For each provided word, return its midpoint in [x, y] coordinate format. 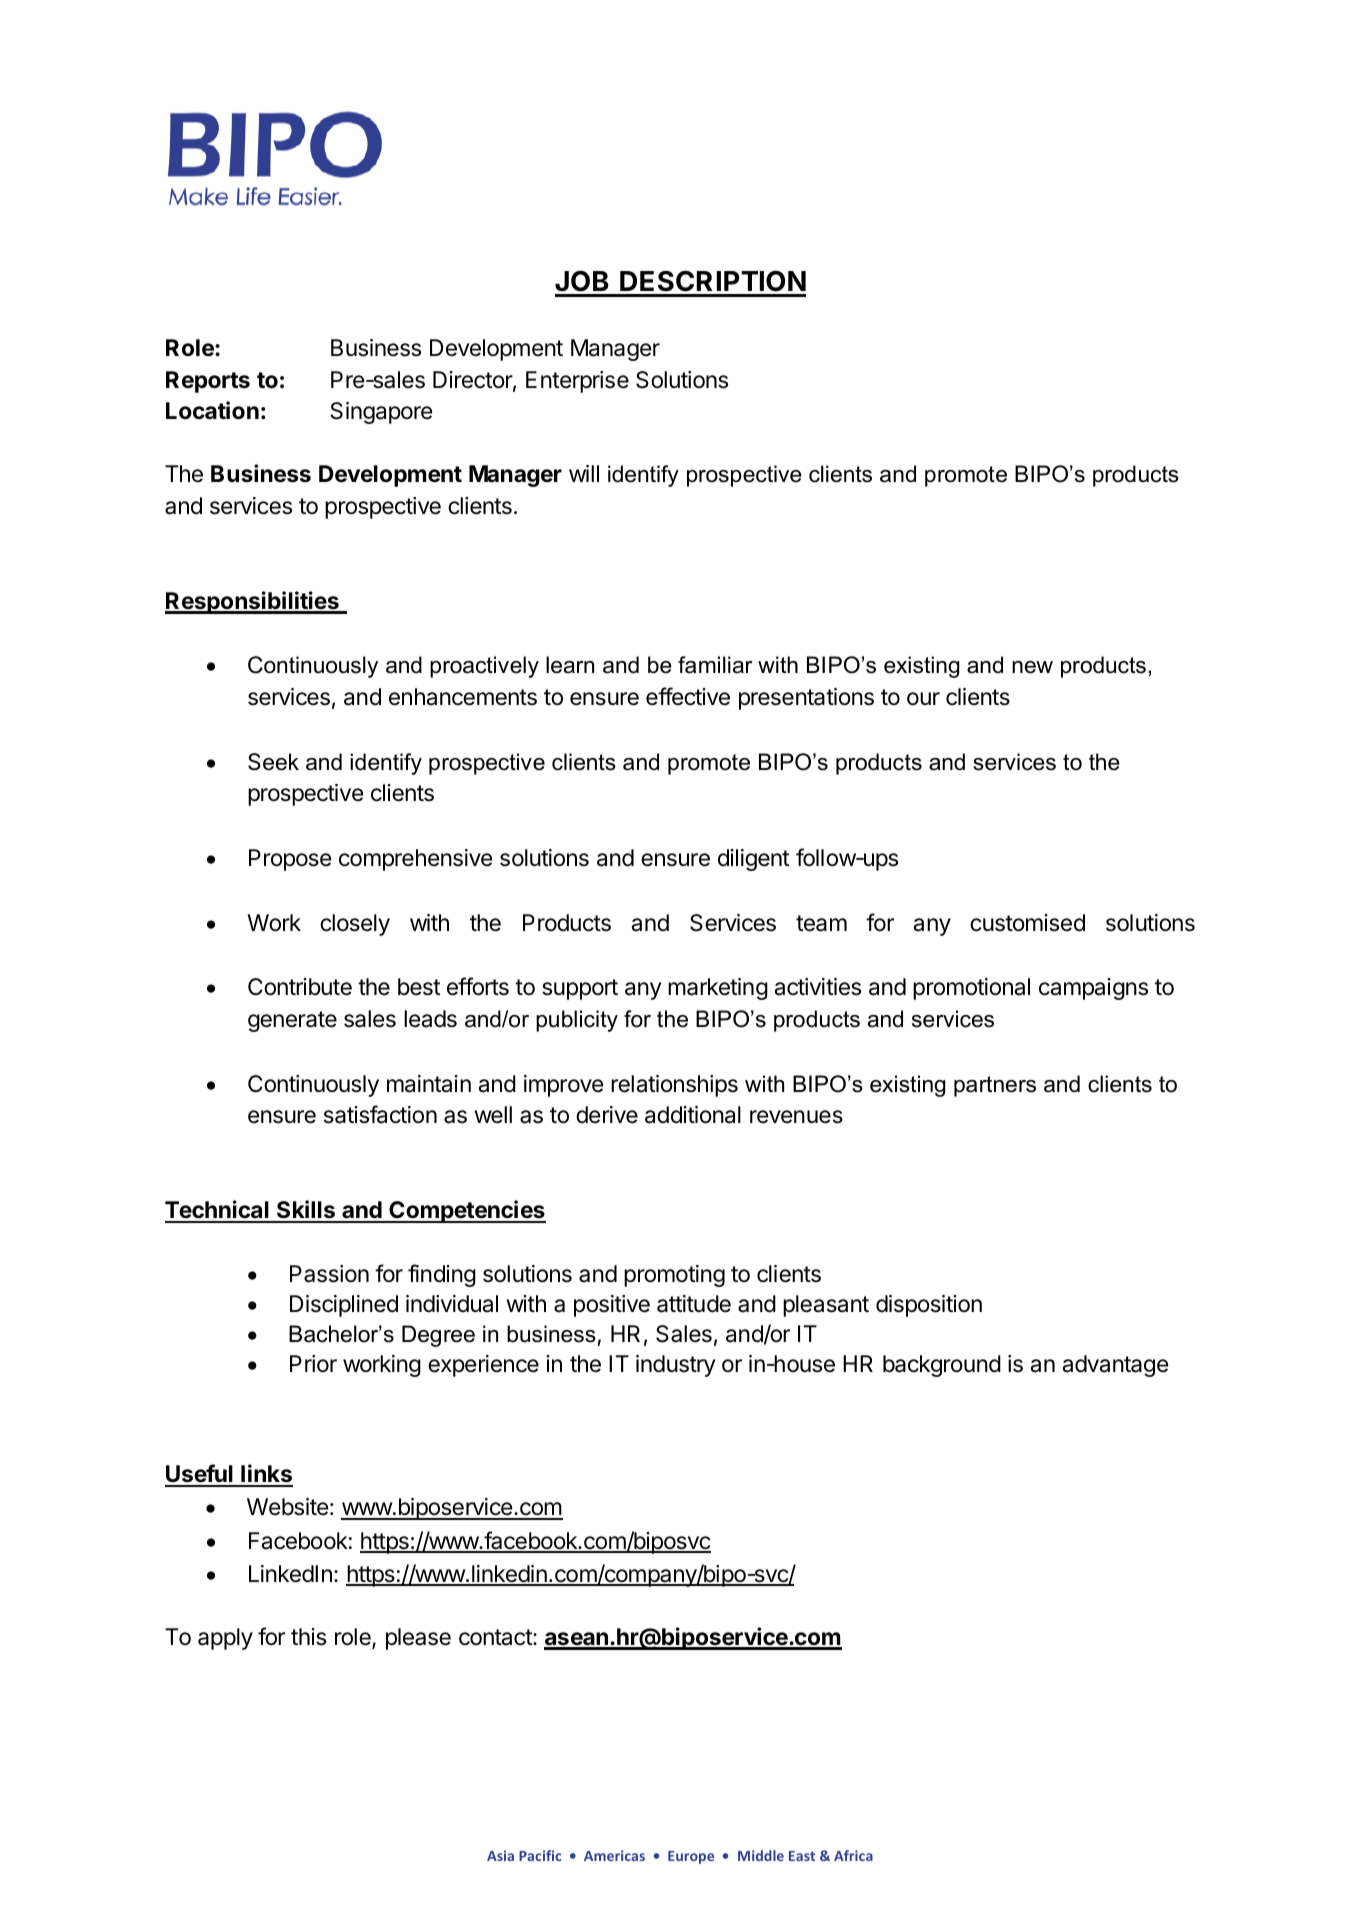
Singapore [381, 413]
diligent [753, 860]
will [584, 473]
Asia [500, 1855]
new [1032, 667]
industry [676, 1366]
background [942, 1366]
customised [1027, 923]
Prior [313, 1364]
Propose [290, 860]
